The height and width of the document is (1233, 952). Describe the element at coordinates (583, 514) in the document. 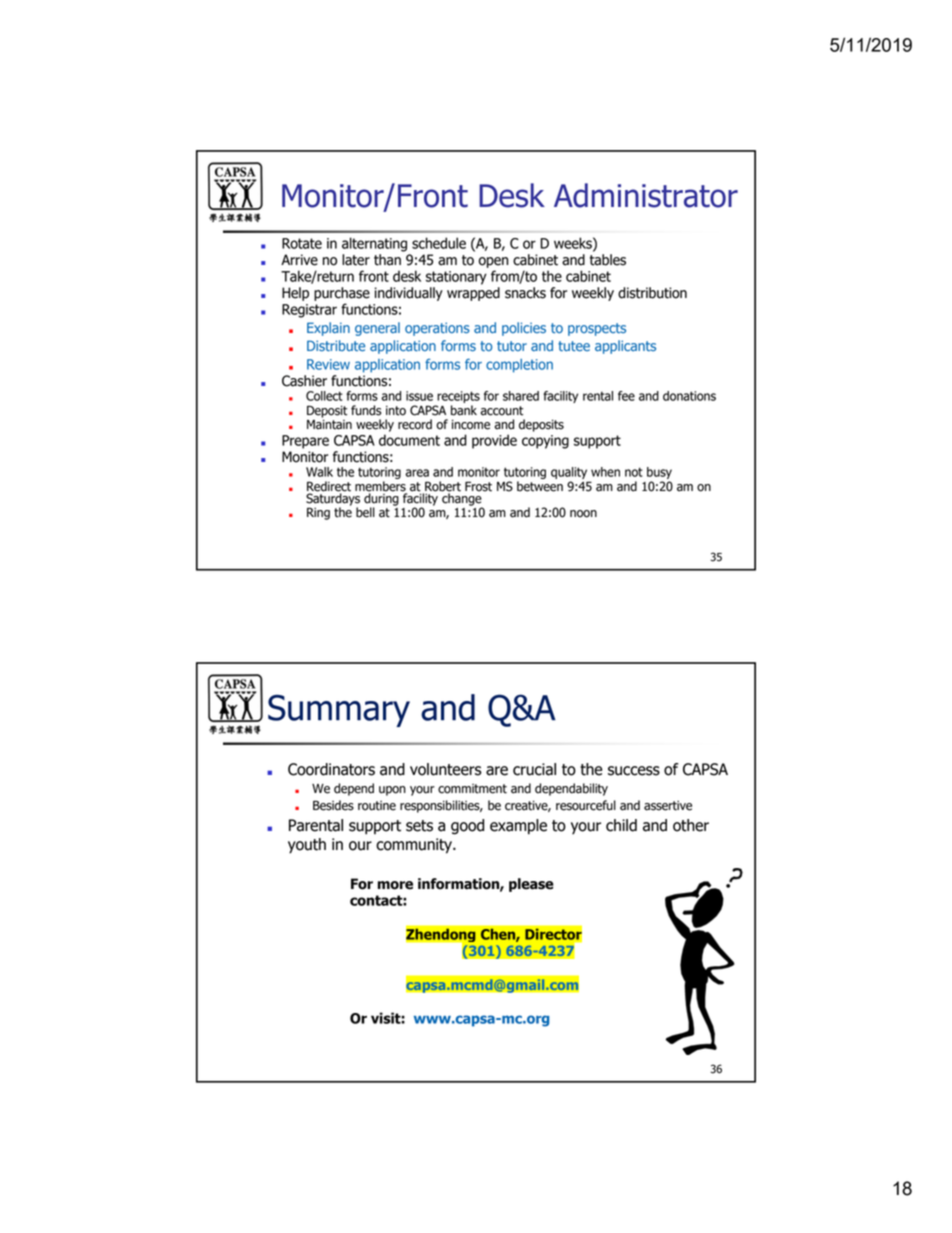

I see `noon` at that location.
